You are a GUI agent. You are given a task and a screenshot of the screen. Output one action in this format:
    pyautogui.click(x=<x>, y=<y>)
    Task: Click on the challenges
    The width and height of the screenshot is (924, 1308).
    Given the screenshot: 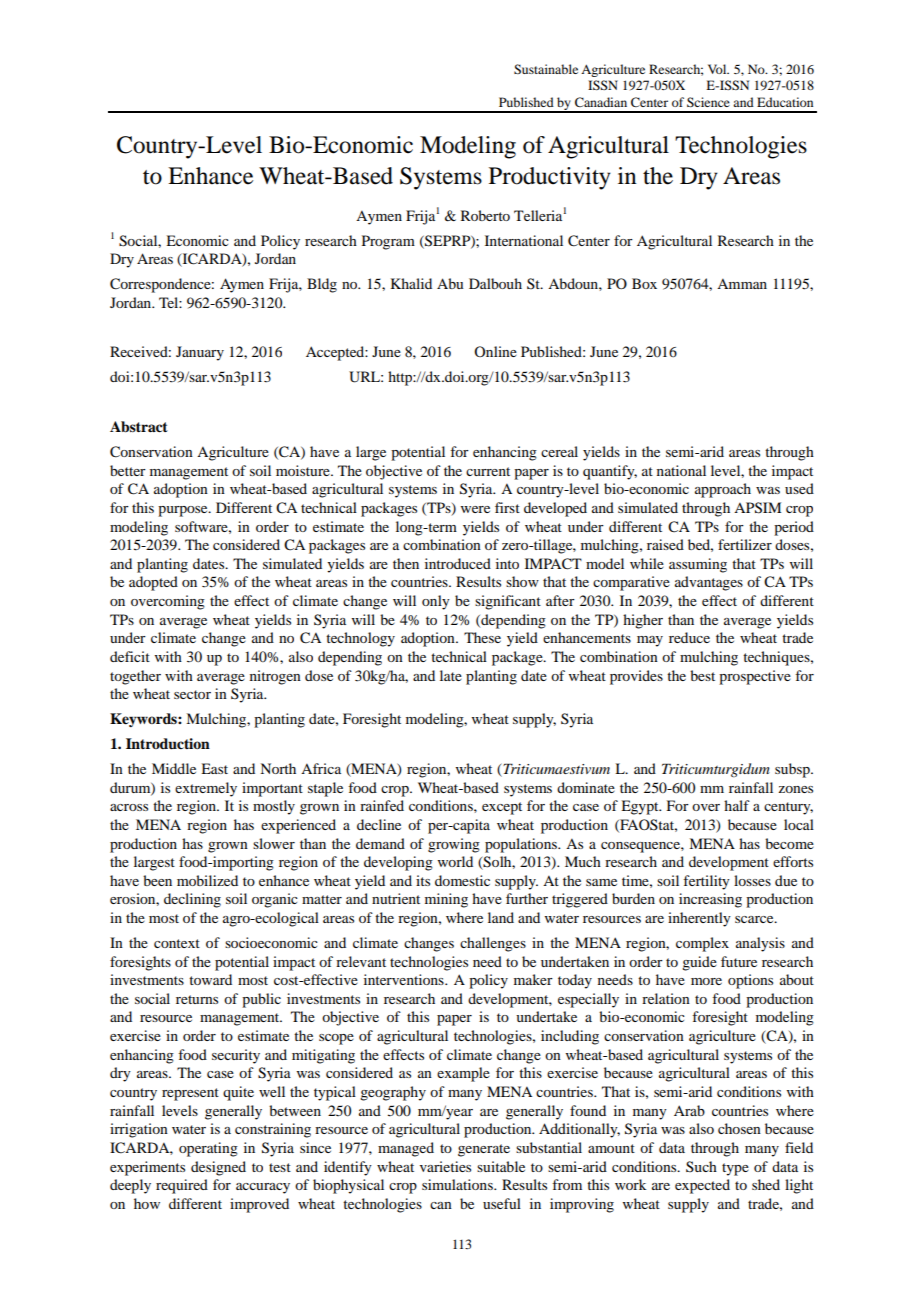 What is the action you would take?
    pyautogui.click(x=493, y=944)
